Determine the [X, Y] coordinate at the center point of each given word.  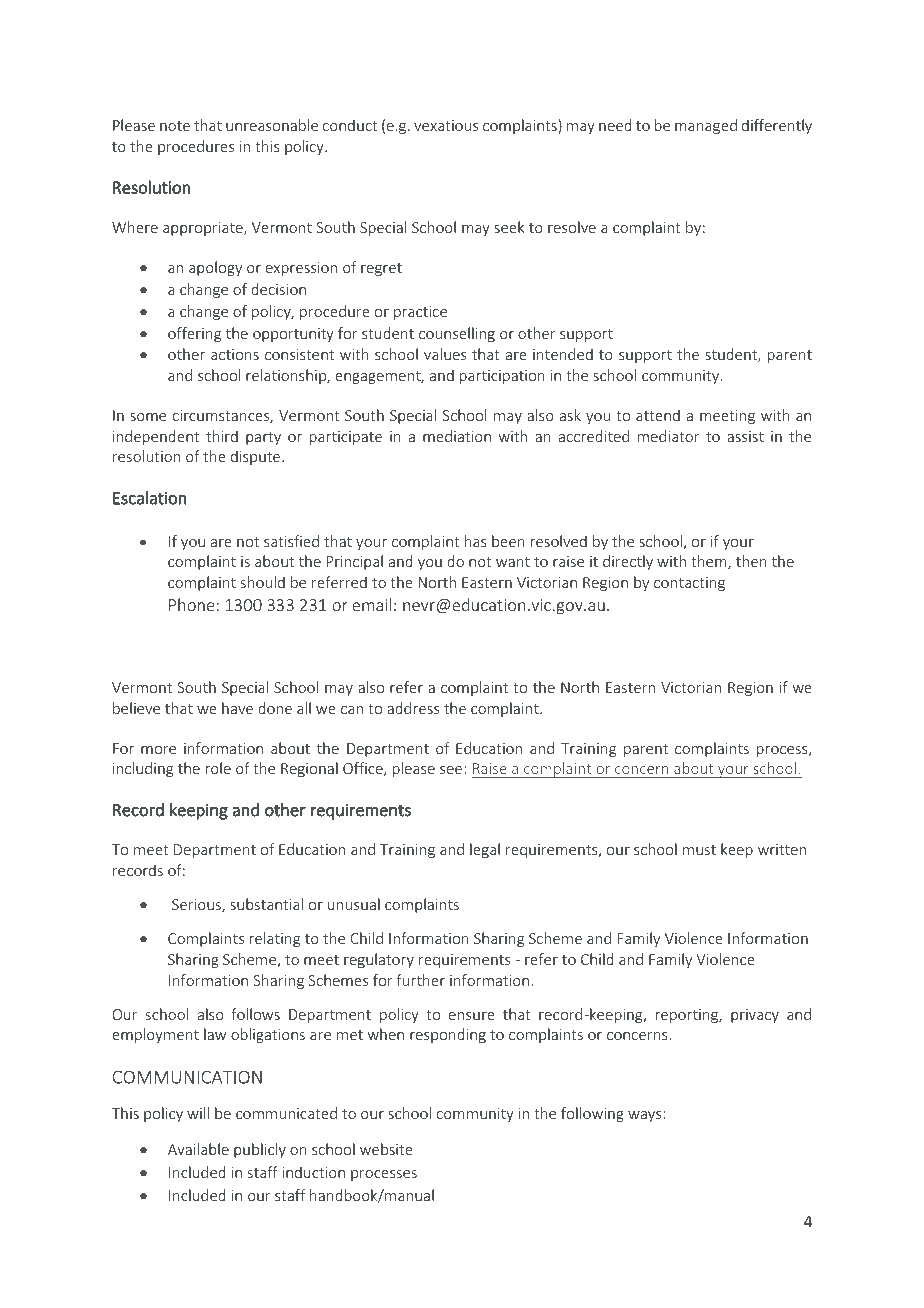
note [175, 126]
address [413, 708]
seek [509, 227]
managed [706, 126]
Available [198, 1149]
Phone [191, 604]
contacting [689, 584]
